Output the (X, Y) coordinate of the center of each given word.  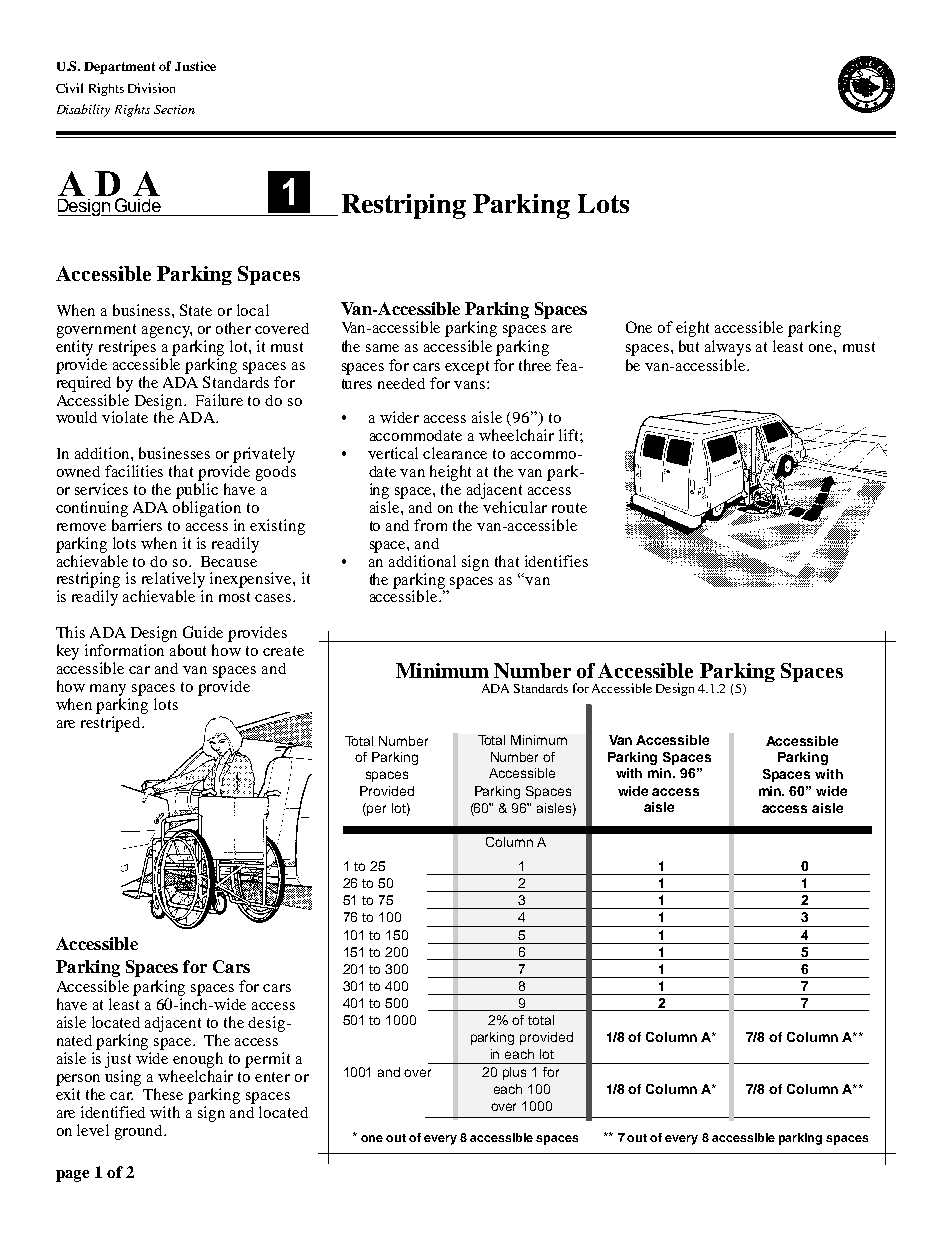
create (283, 651)
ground (140, 1132)
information (124, 650)
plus (514, 1073)
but (689, 346)
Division (151, 88)
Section (174, 109)
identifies (556, 561)
